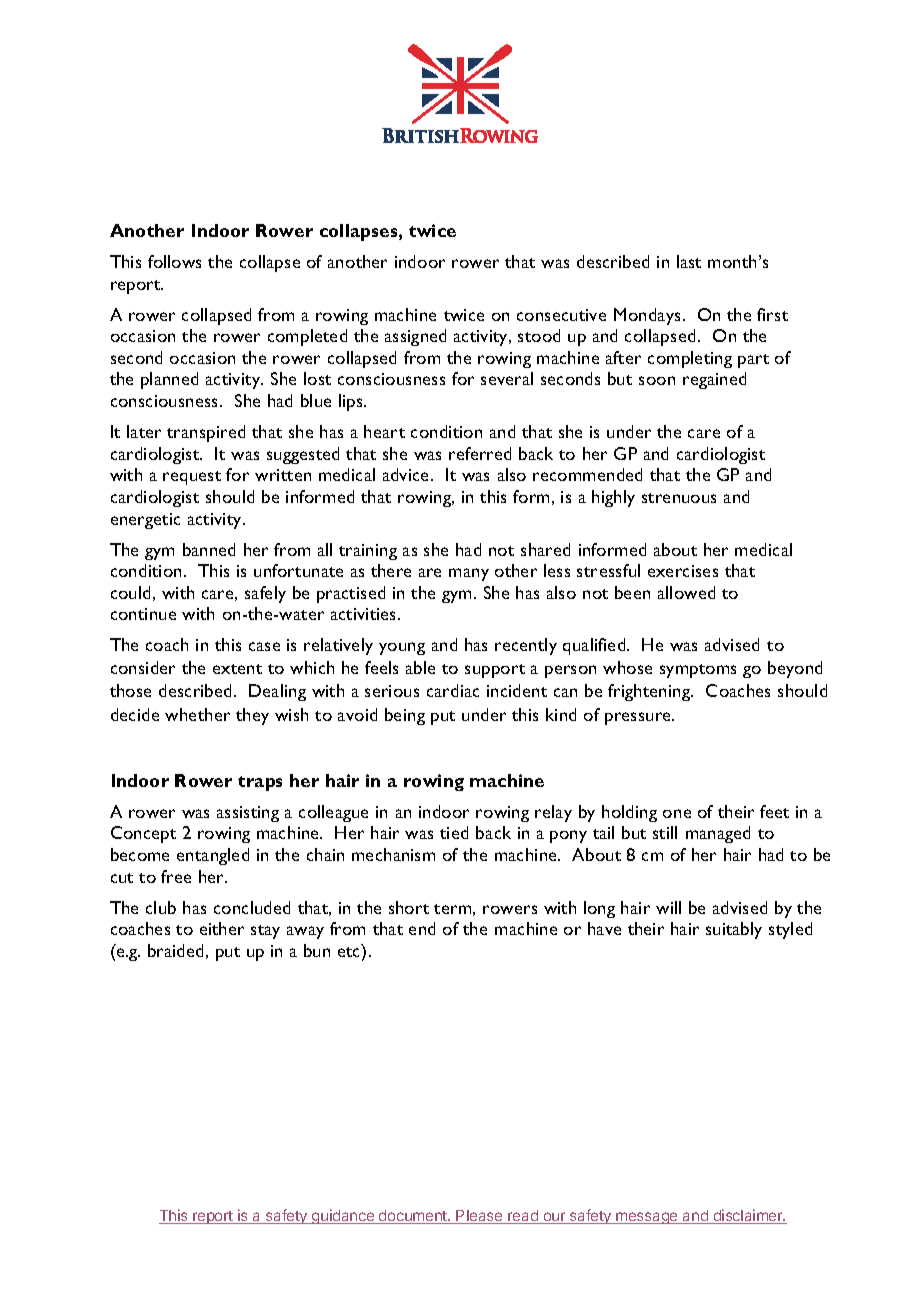 This screenshot has width=924, height=1308. What do you see at coordinates (407, 474) in the screenshot?
I see `advice` at bounding box center [407, 474].
